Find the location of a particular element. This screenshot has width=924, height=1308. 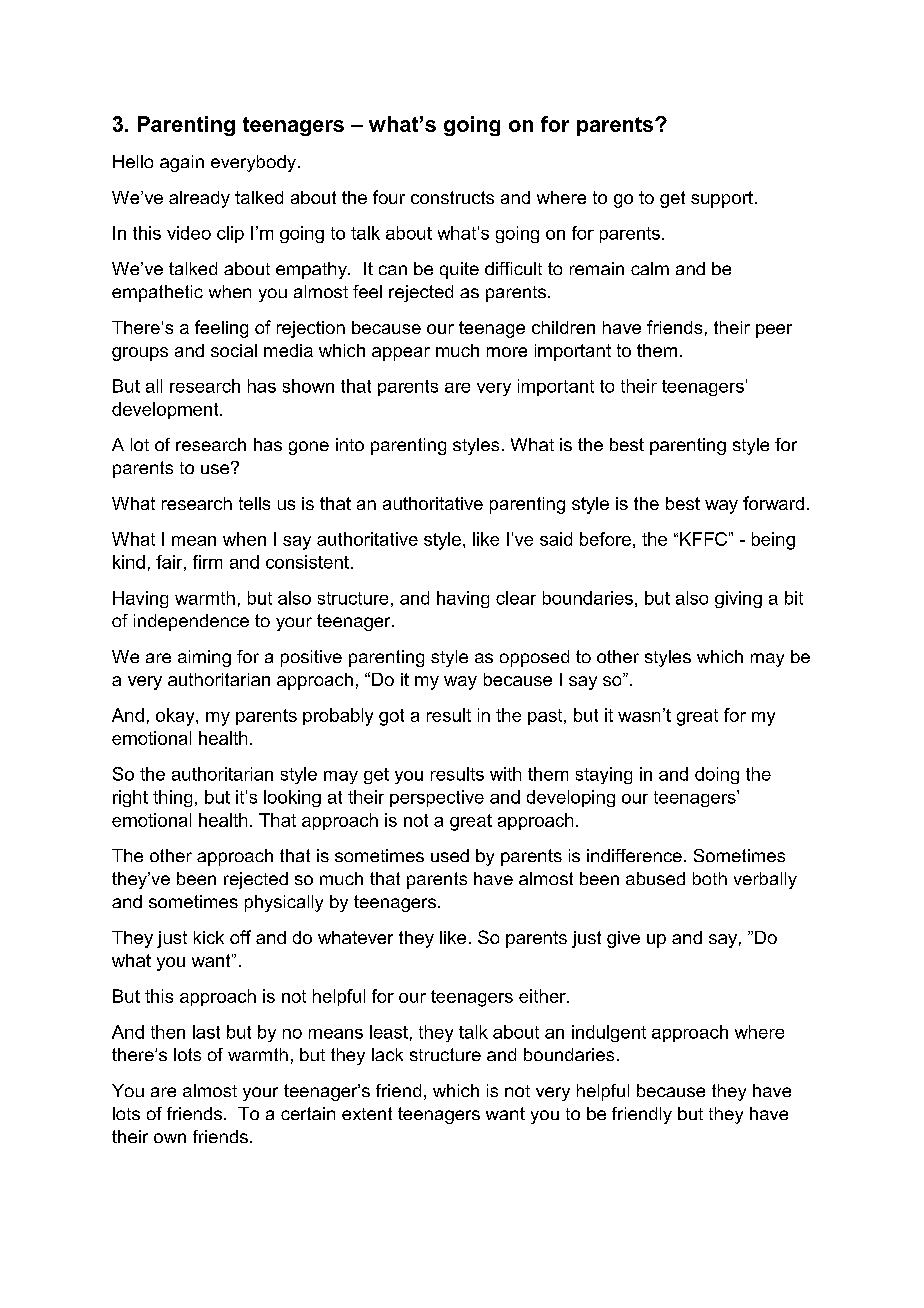

support is located at coordinates (722, 199).
